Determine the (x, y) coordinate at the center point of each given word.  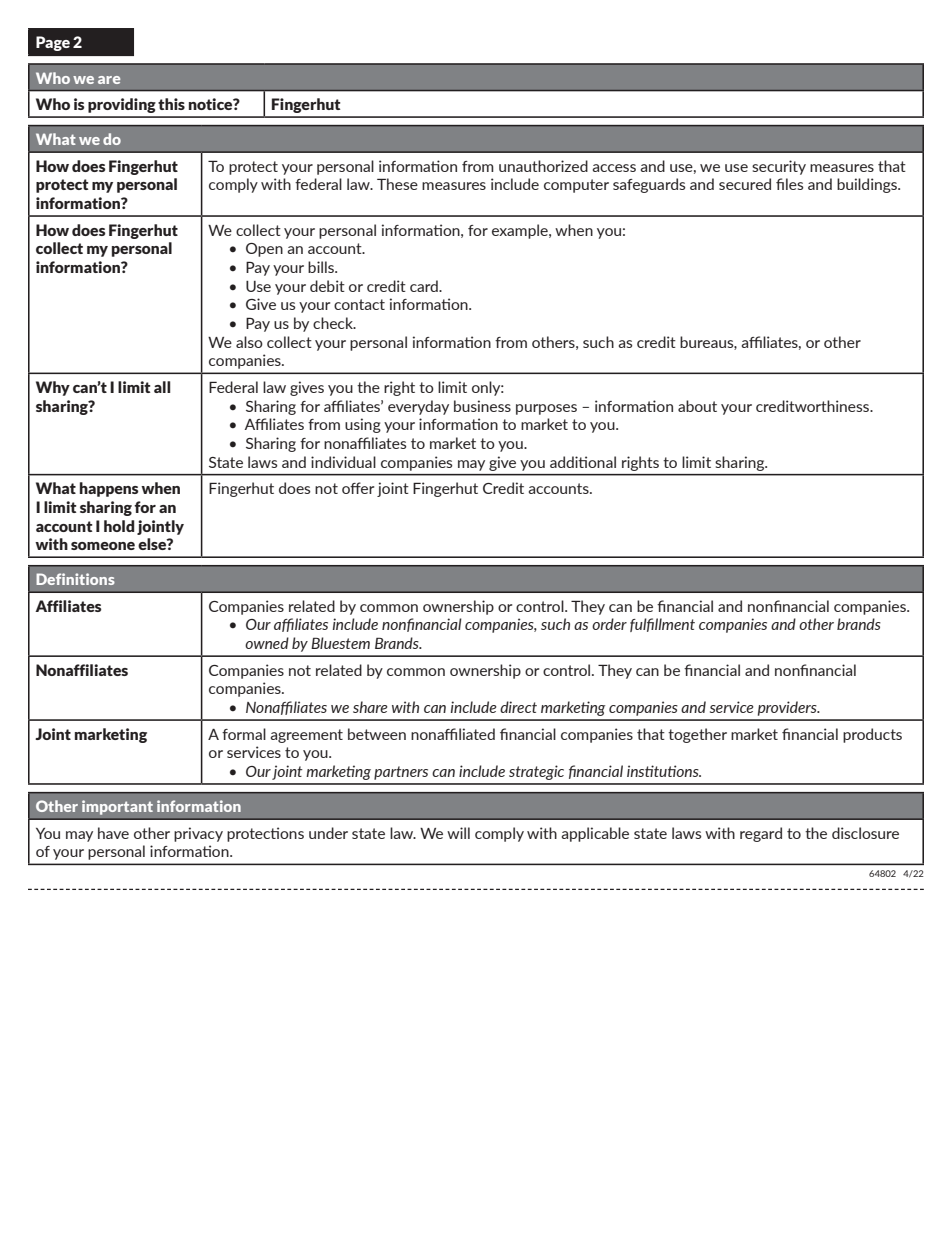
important (117, 807)
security (779, 167)
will (458, 833)
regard (761, 834)
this (171, 104)
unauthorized (543, 166)
